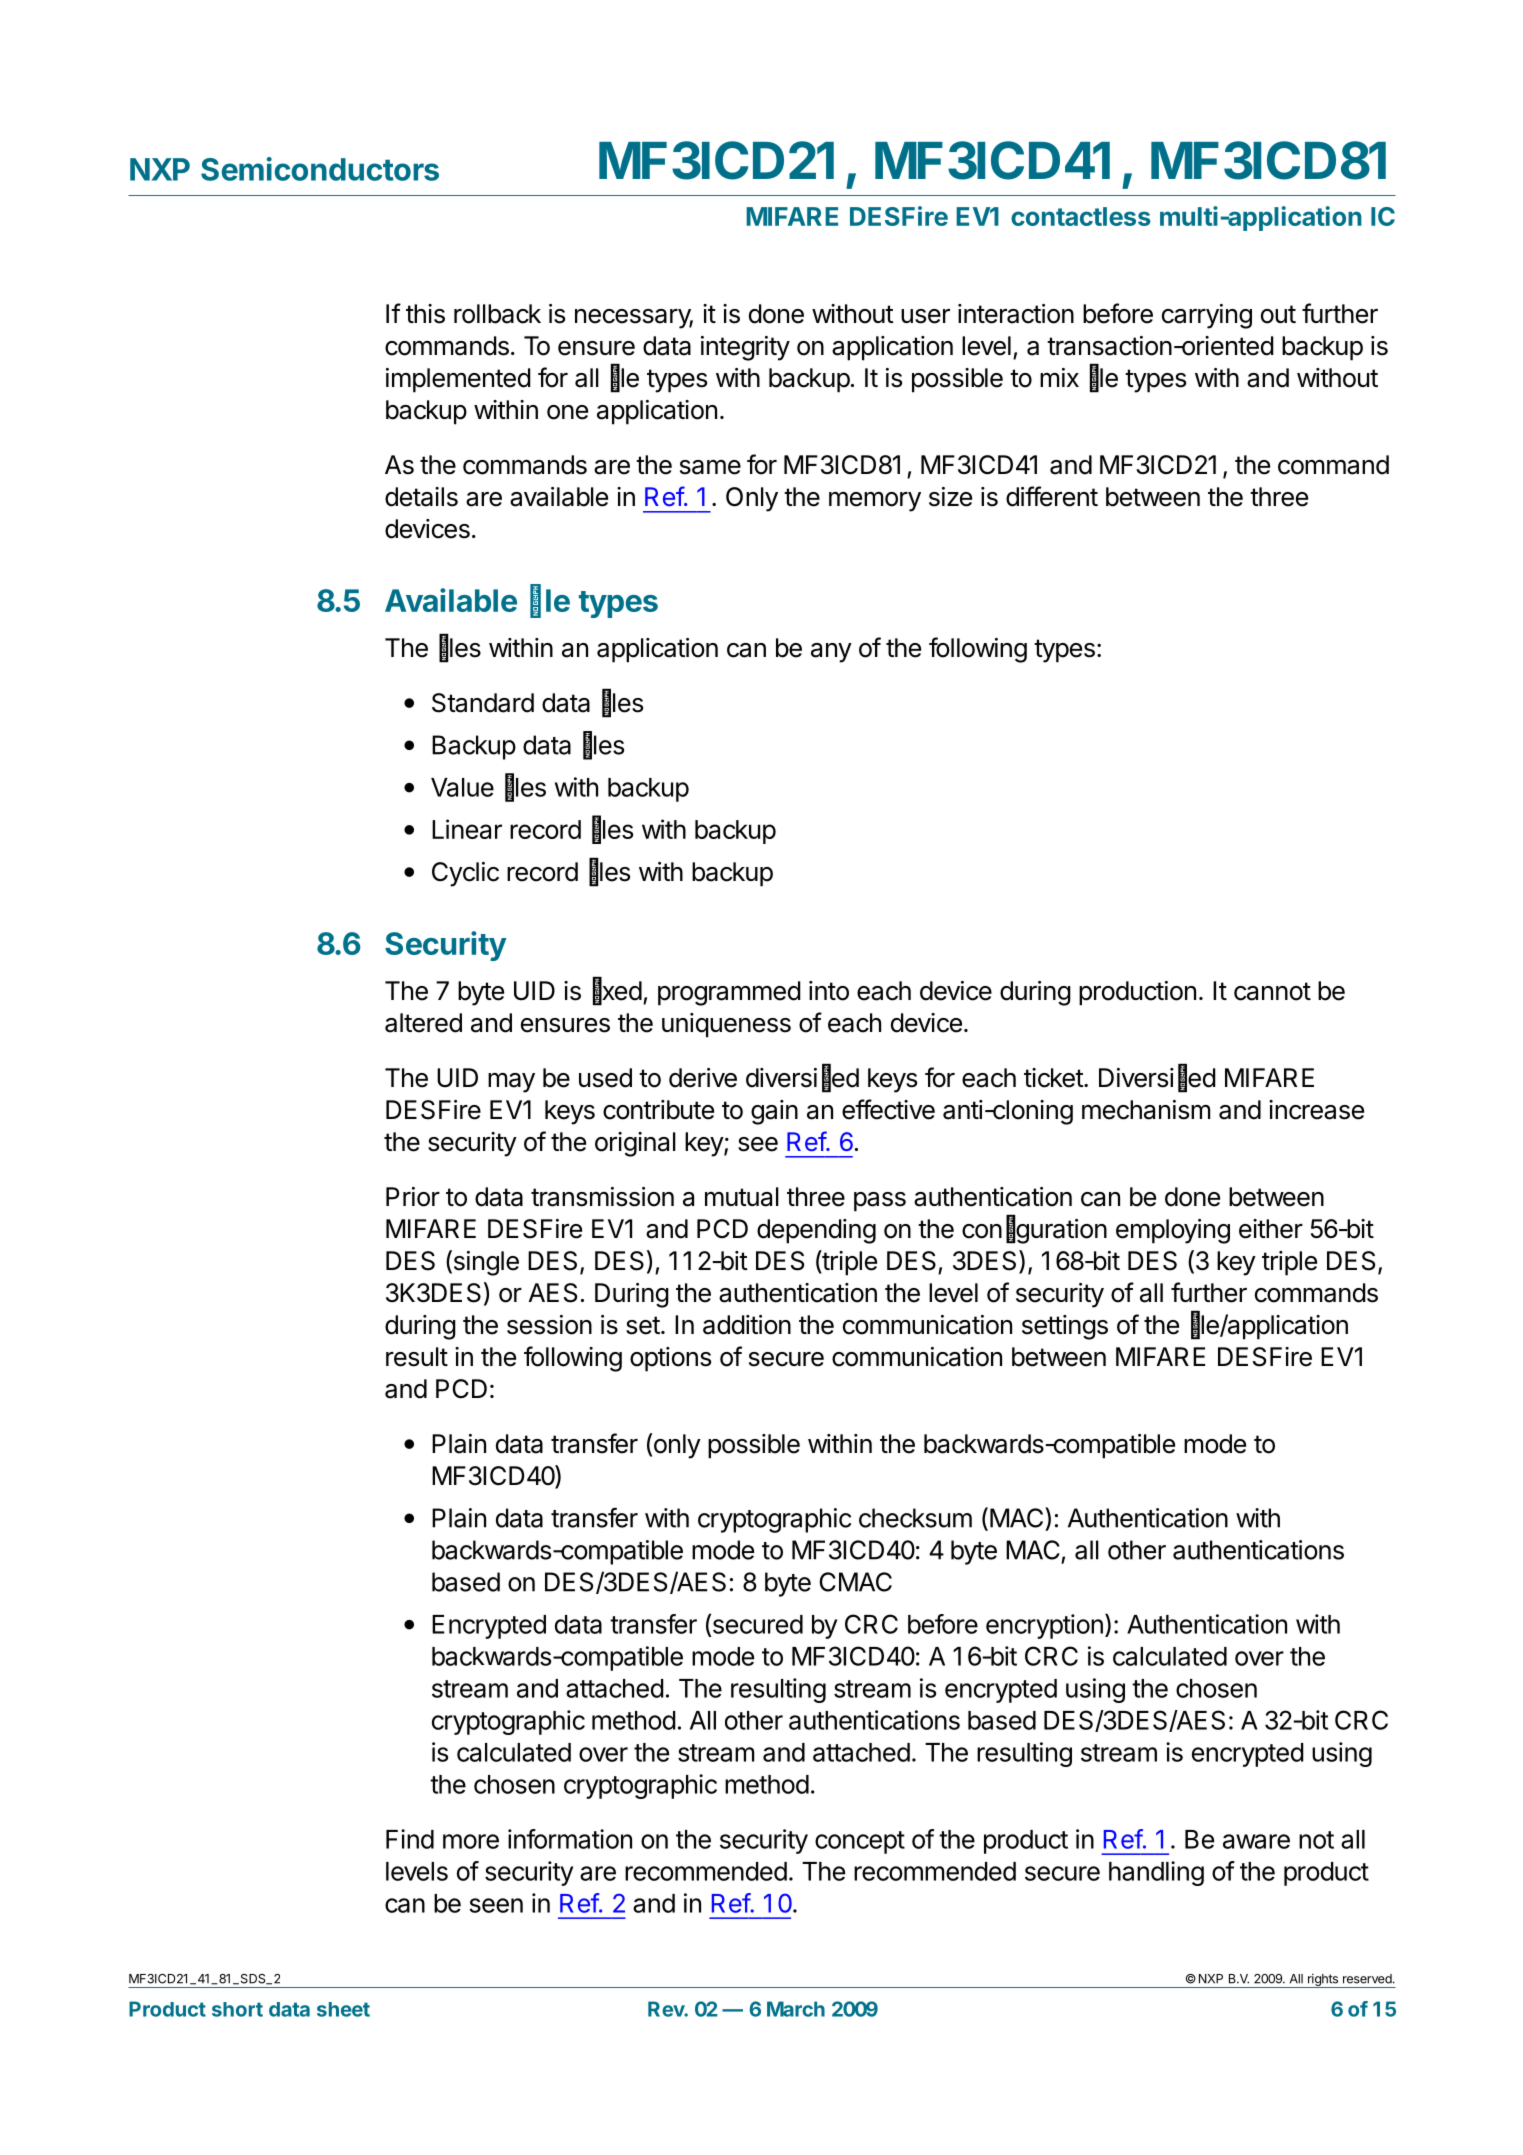  I want to click on March, so click(796, 2009).
